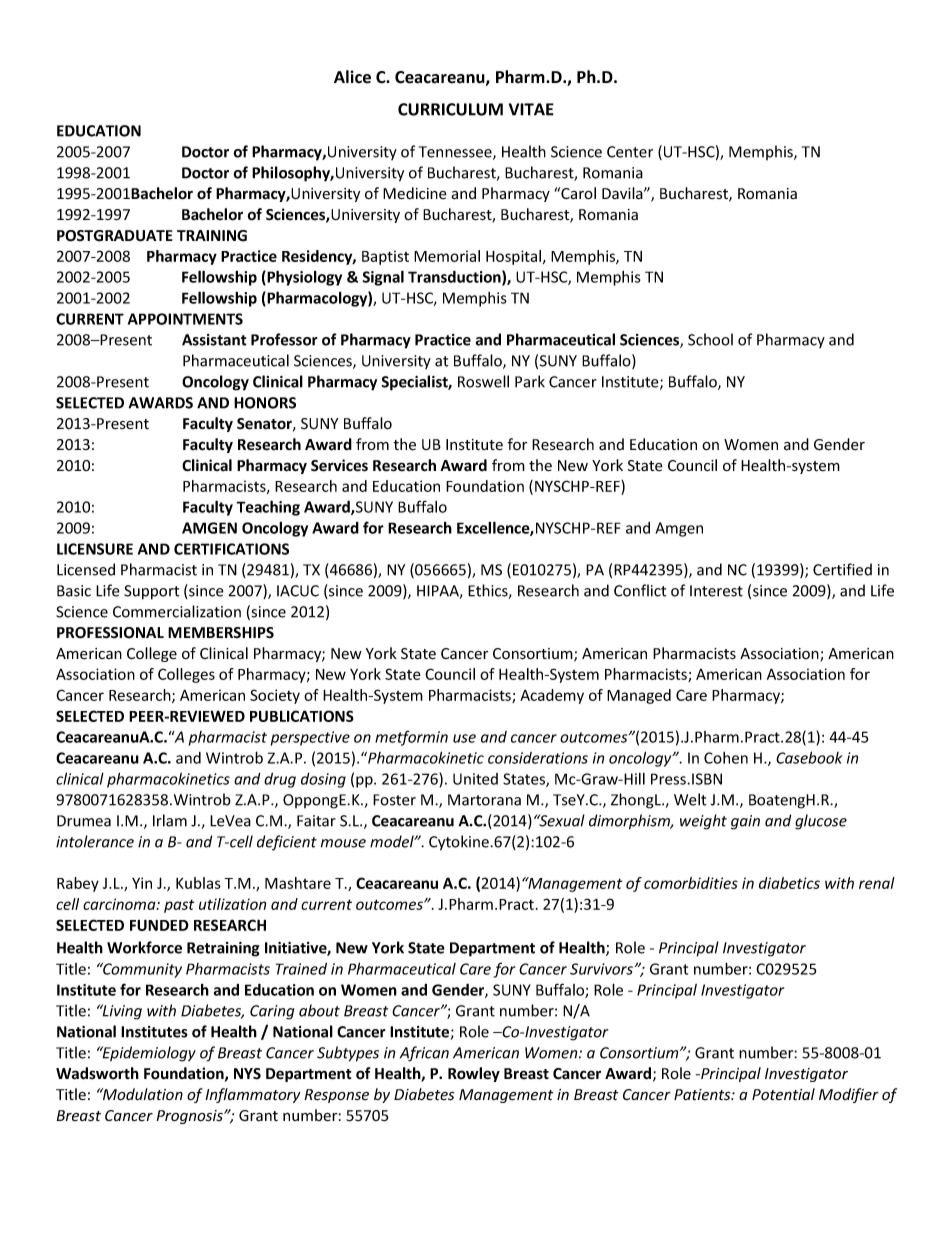 This screenshot has width=952, height=1233. What do you see at coordinates (640, 590) in the screenshot?
I see `Conflict` at bounding box center [640, 590].
